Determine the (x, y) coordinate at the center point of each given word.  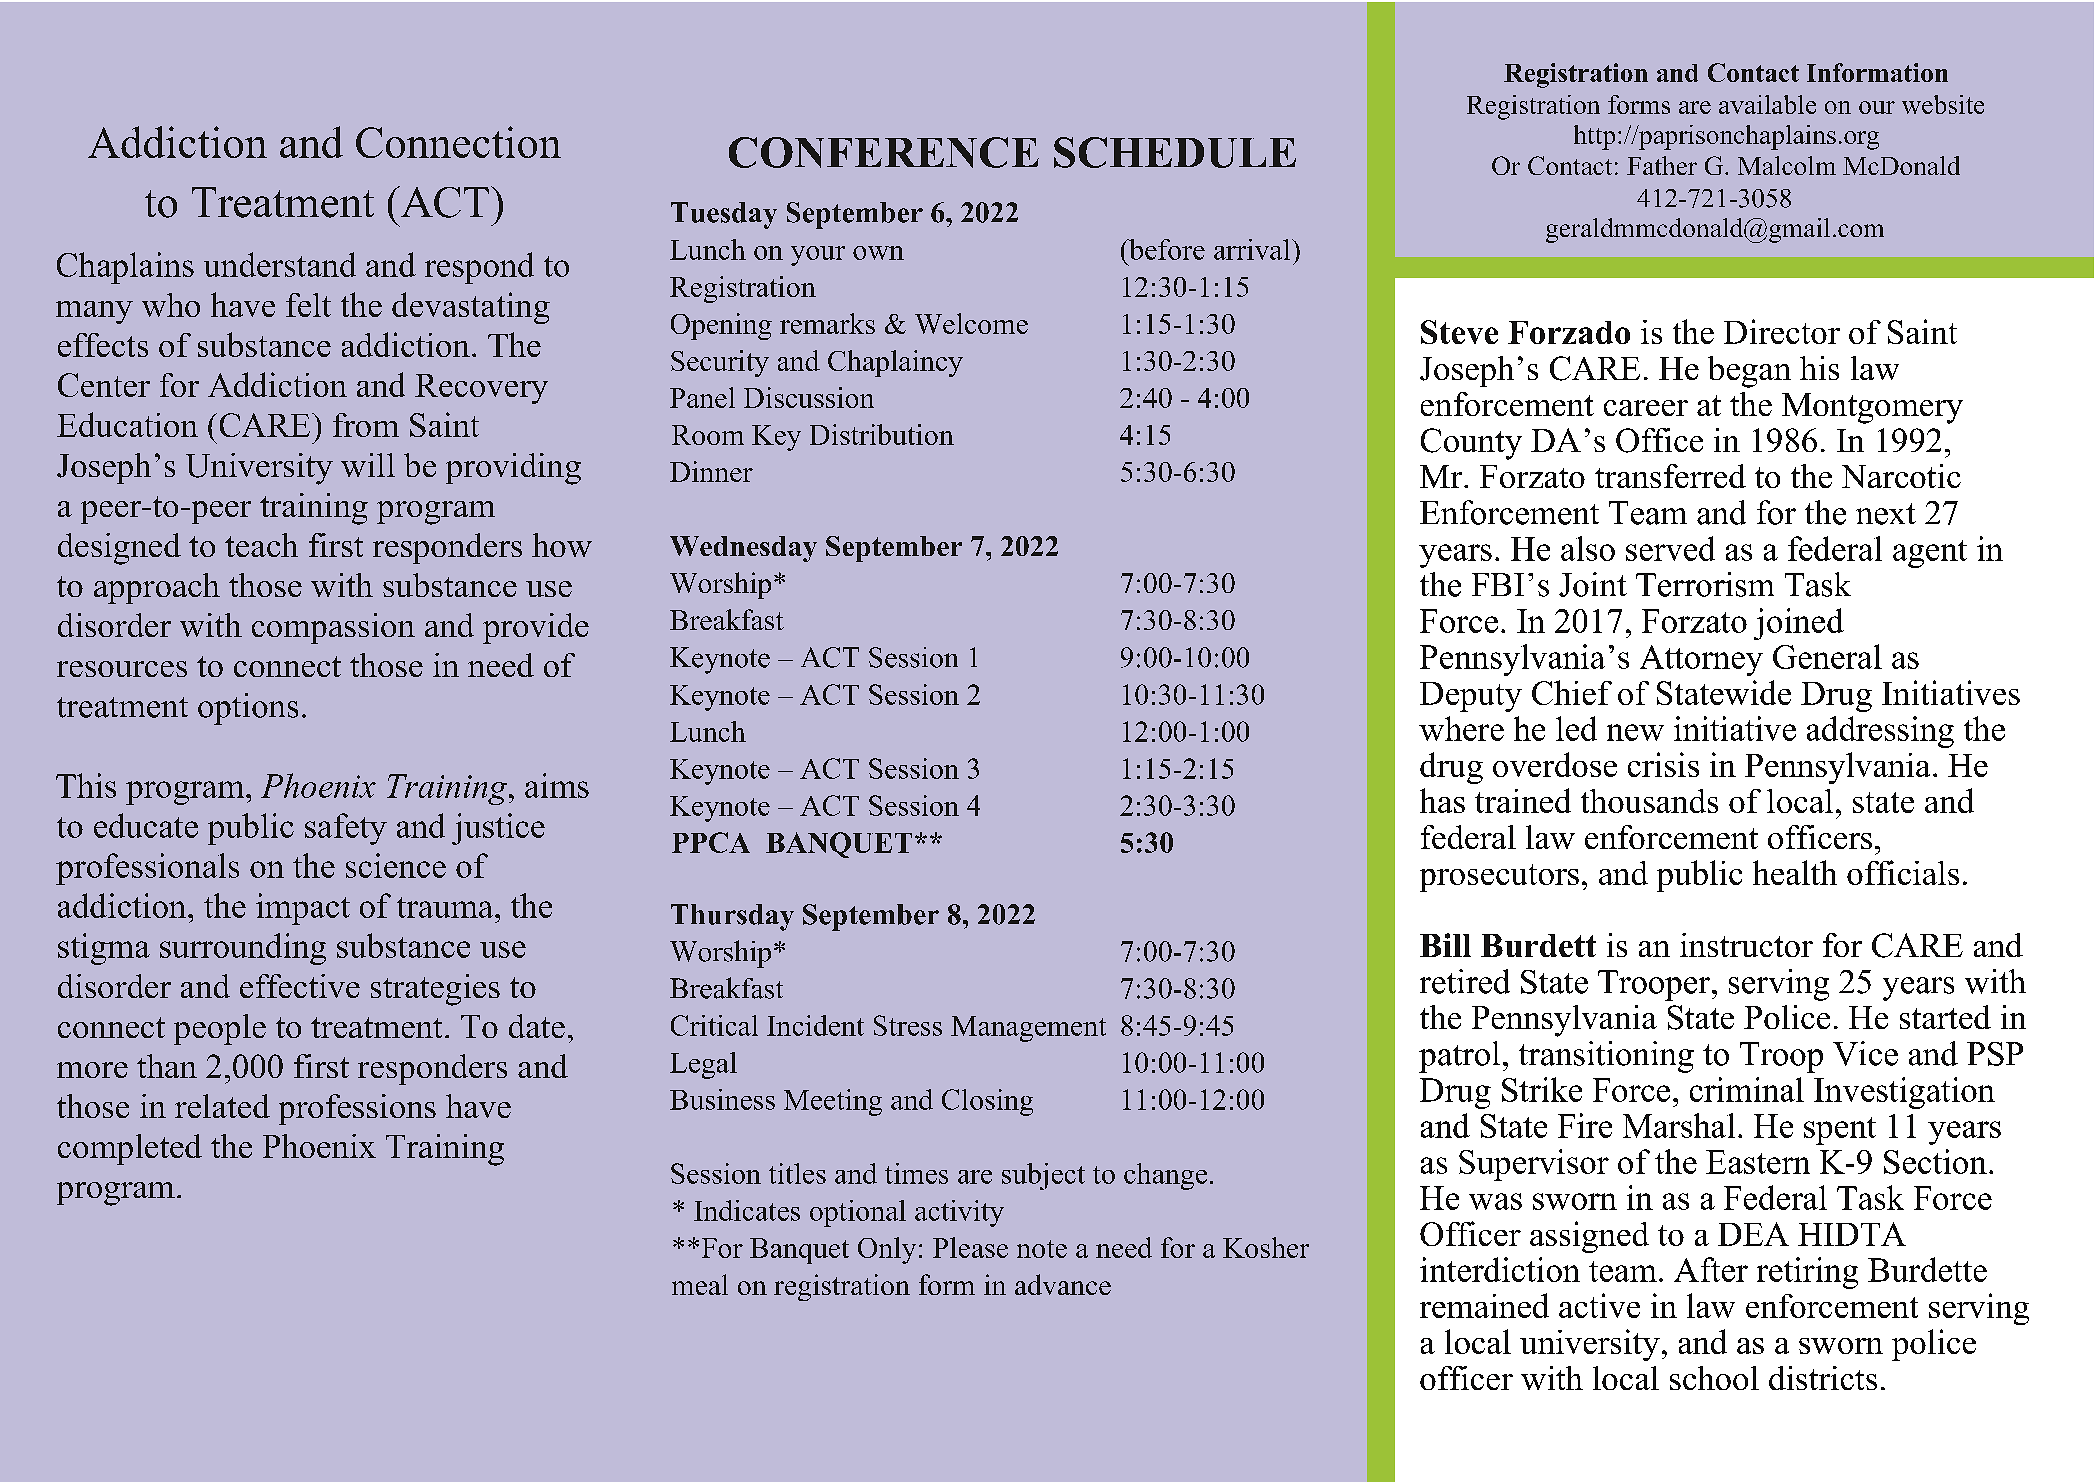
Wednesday (743, 549)
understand (280, 264)
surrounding (243, 949)
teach (261, 545)
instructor (1746, 945)
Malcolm (1787, 165)
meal (700, 1284)
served (1670, 548)
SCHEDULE (1175, 152)
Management (1028, 1029)
